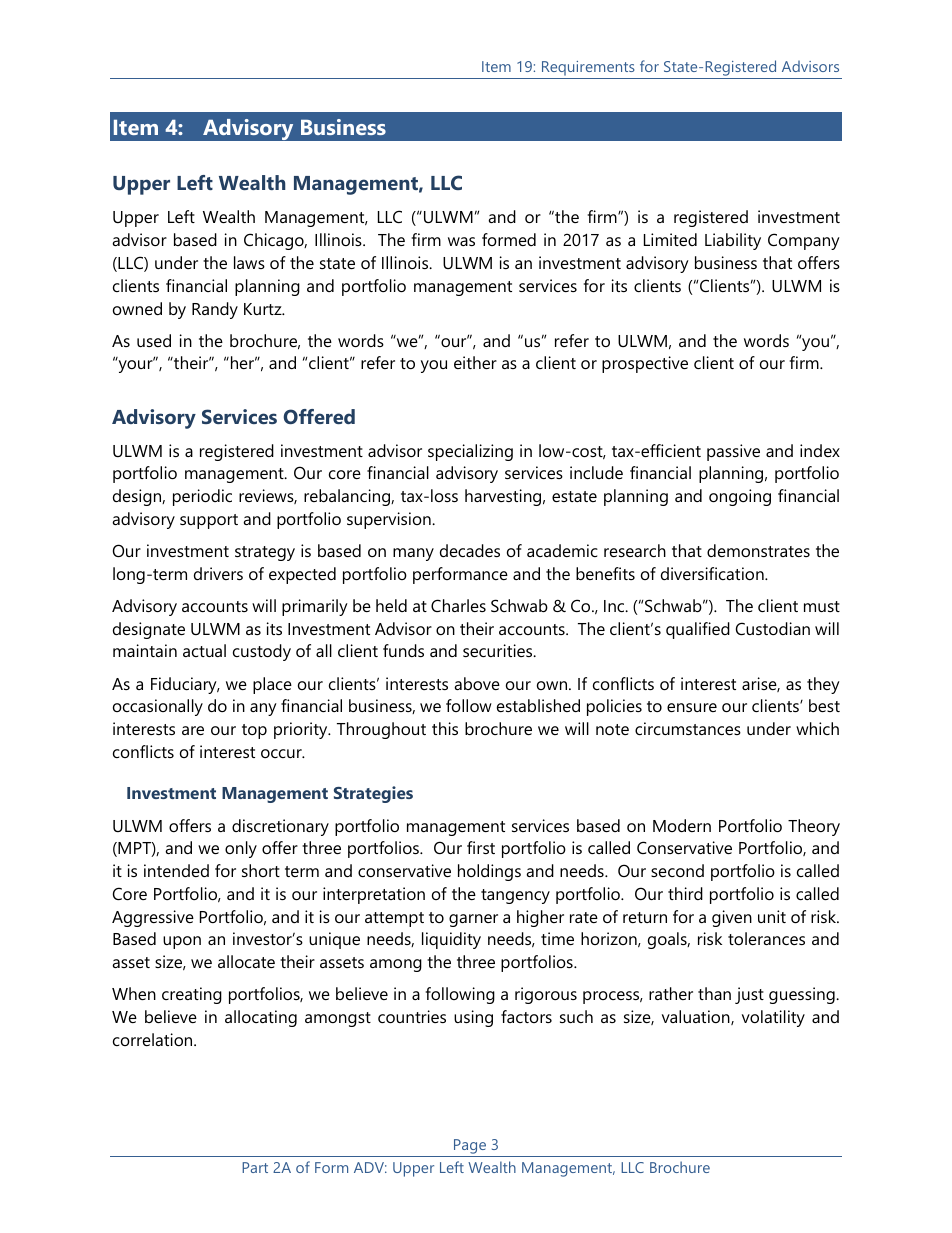 The image size is (952, 1233). What do you see at coordinates (458, 605) in the image?
I see `Charles` at bounding box center [458, 605].
